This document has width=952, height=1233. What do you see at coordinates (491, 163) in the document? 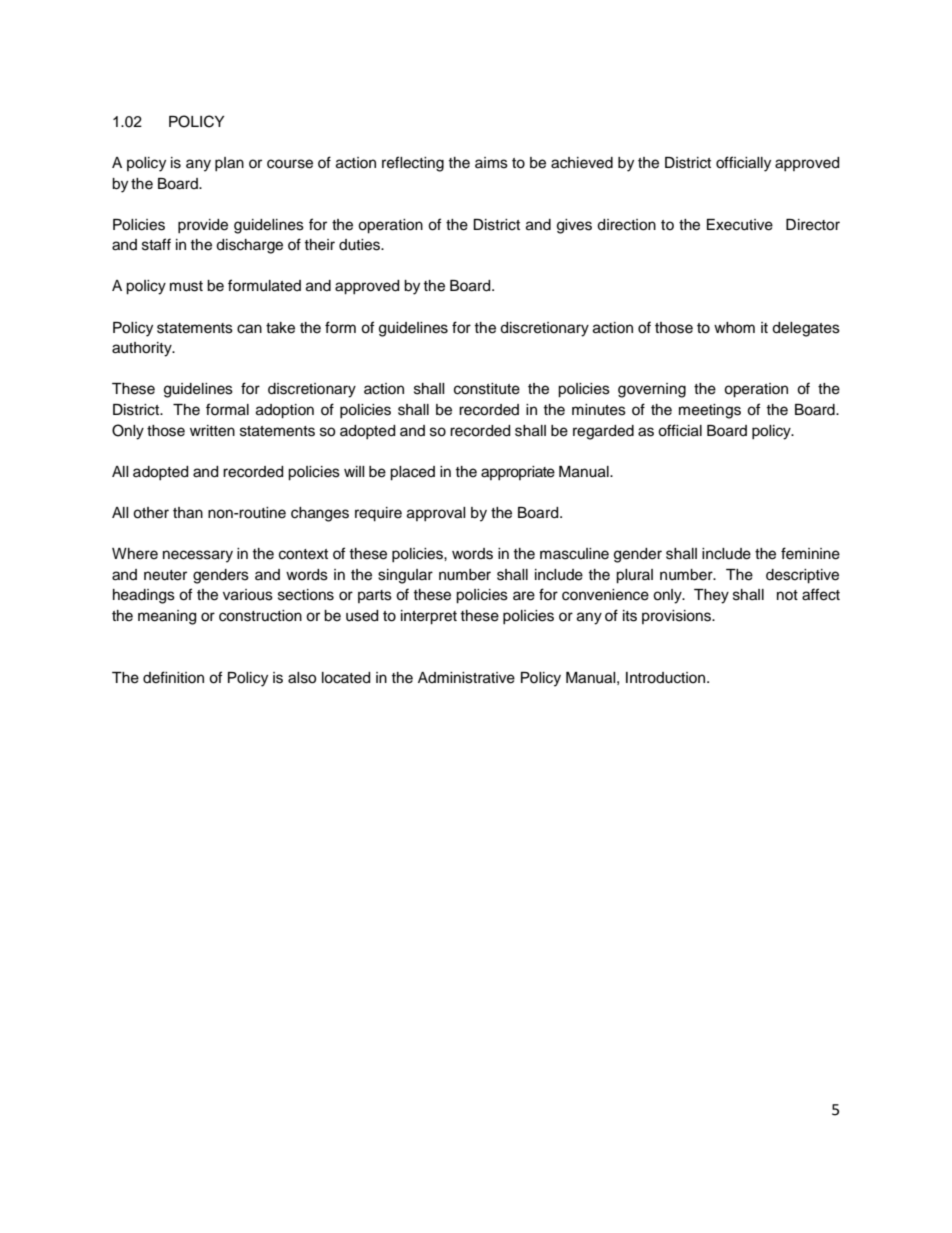
I see `aims` at bounding box center [491, 163].
